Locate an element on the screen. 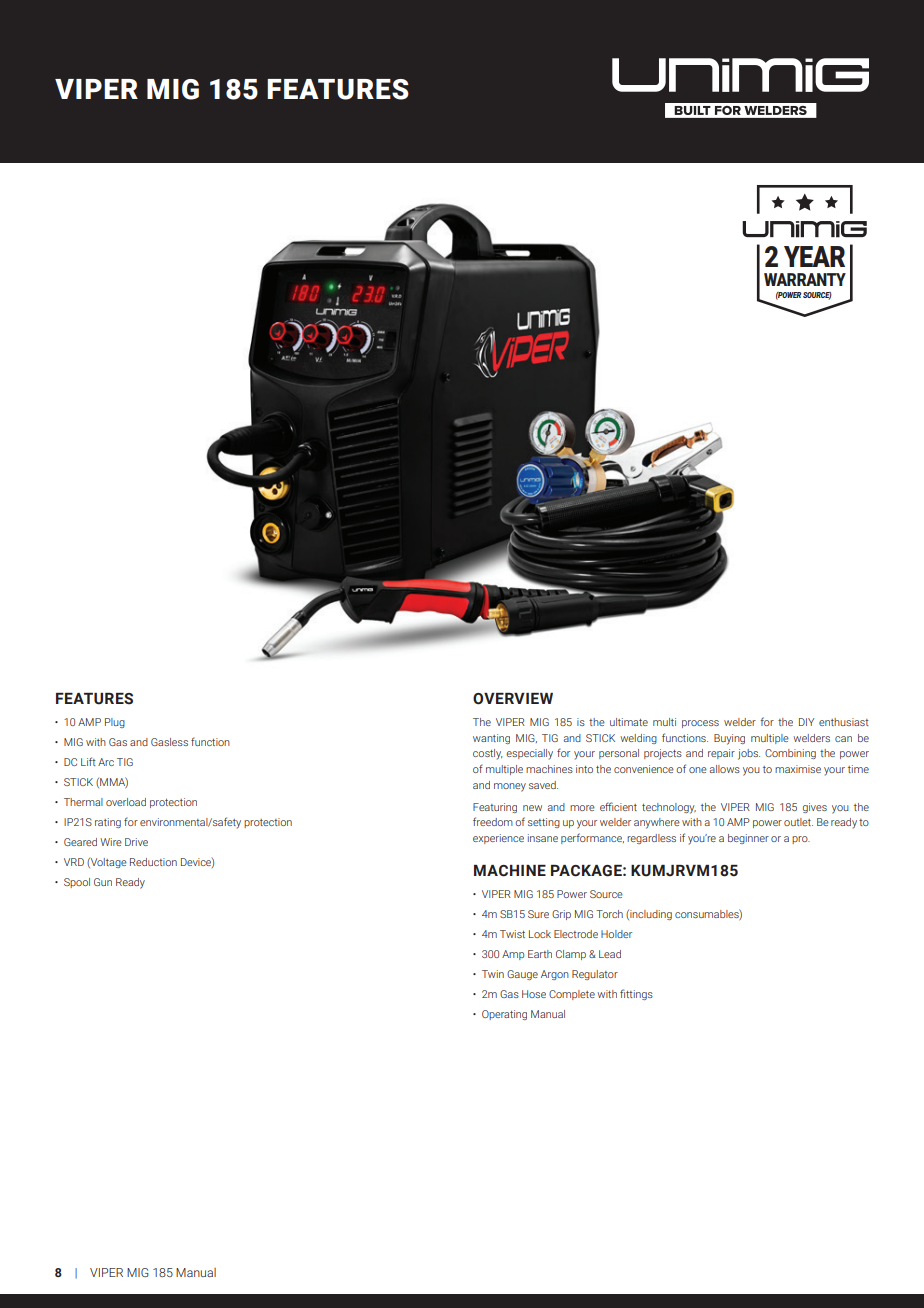 The height and width of the screenshot is (1308, 924). Twin is located at coordinates (493, 974).
